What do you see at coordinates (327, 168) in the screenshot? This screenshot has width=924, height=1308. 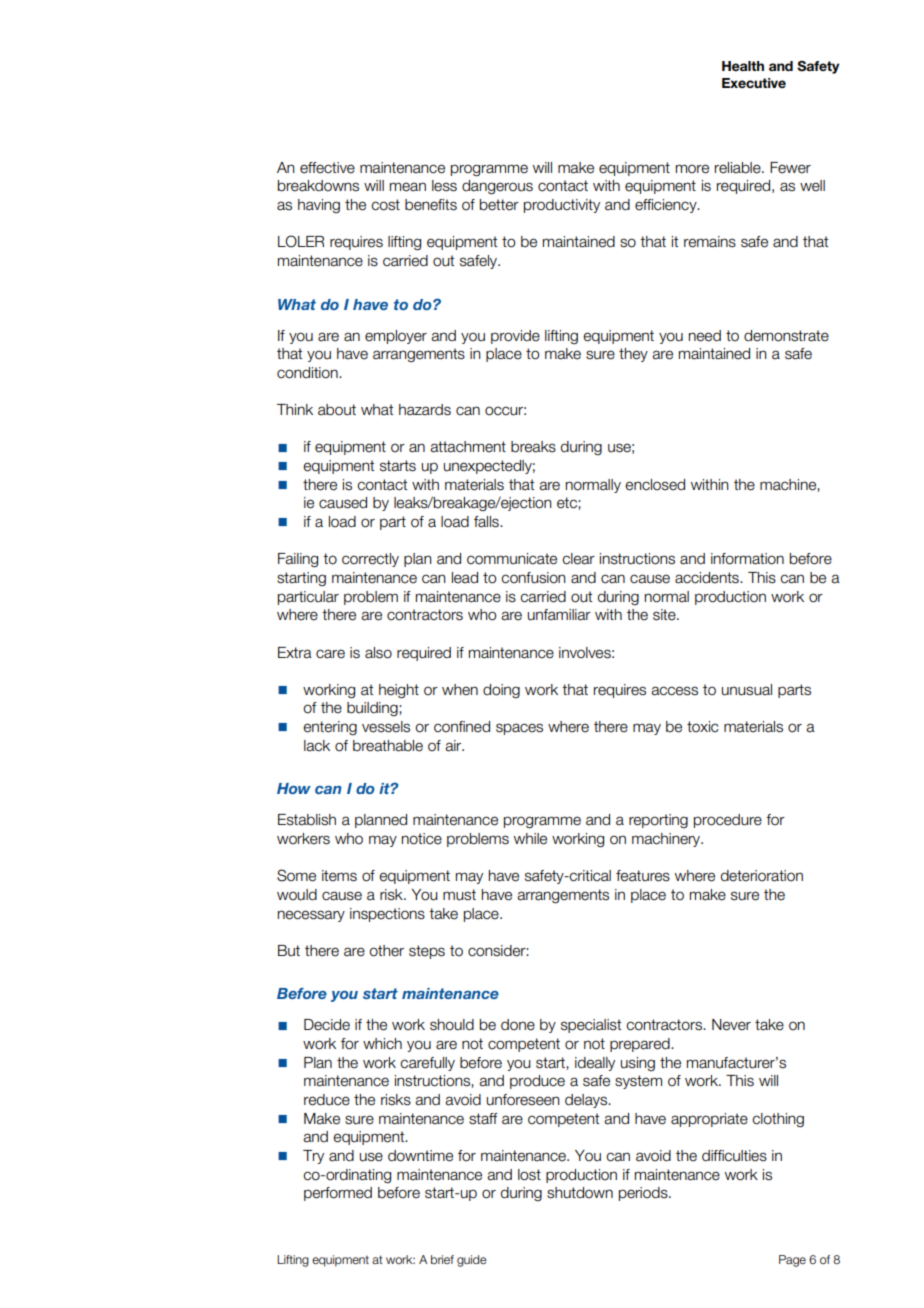 I see `effective` at bounding box center [327, 168].
